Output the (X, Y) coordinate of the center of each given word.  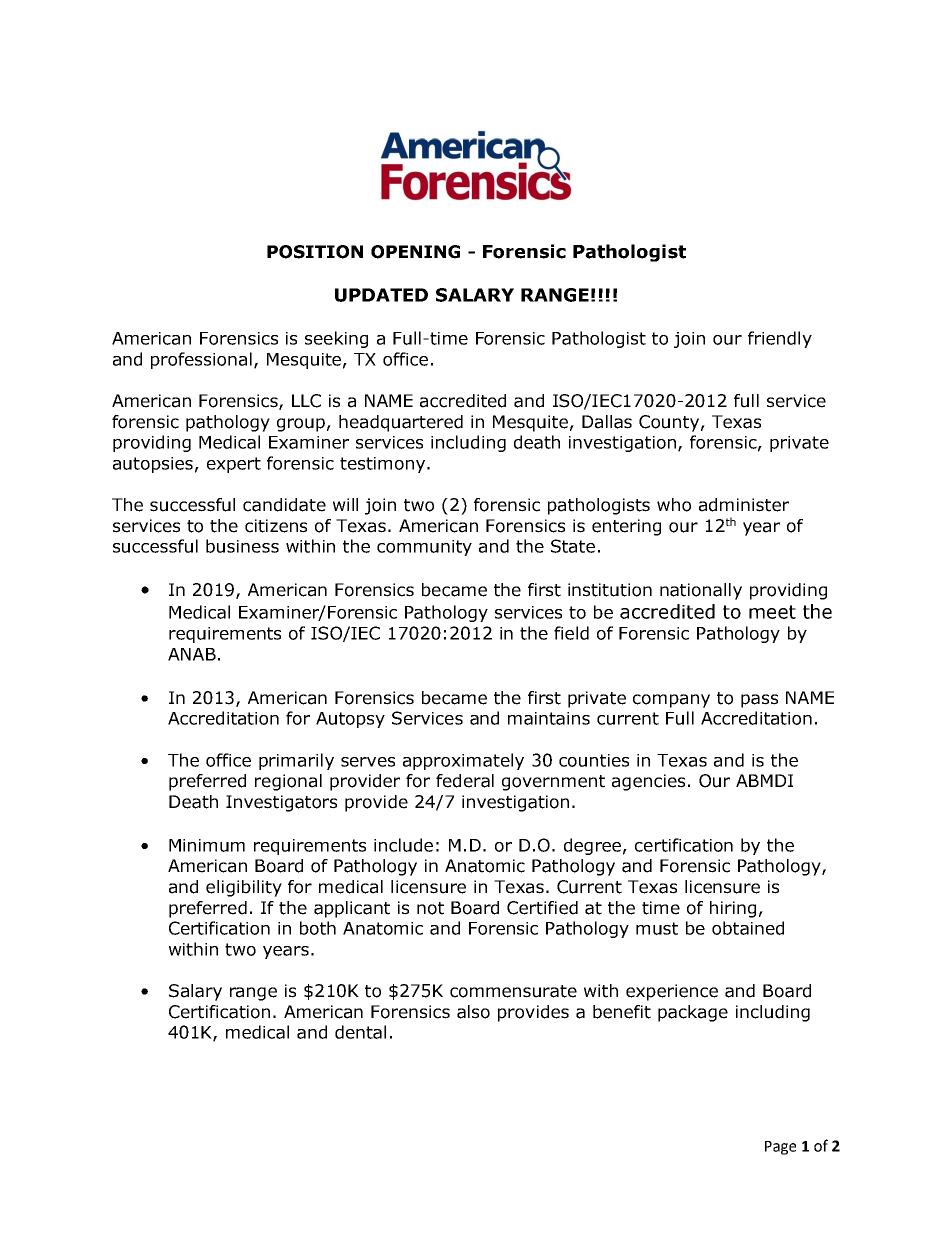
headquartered (401, 423)
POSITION (315, 252)
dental (360, 1032)
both (318, 928)
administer (744, 505)
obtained (748, 928)
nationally (701, 591)
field (571, 633)
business (242, 546)
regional (288, 782)
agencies (648, 782)
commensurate (513, 991)
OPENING (415, 252)
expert (234, 465)
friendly (780, 339)
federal (465, 781)
